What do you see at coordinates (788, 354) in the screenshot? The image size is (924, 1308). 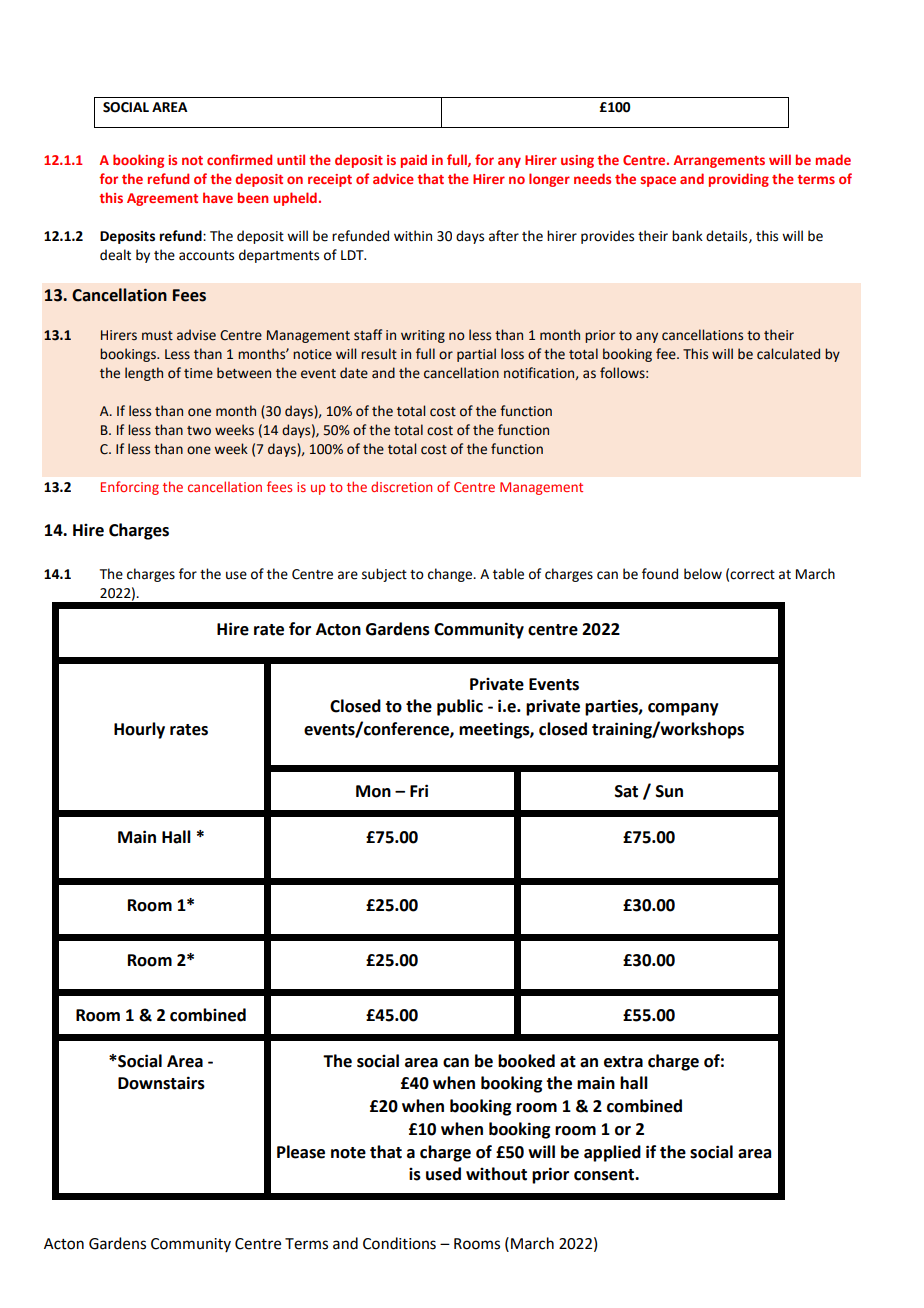 I see `calculated` at bounding box center [788, 354].
